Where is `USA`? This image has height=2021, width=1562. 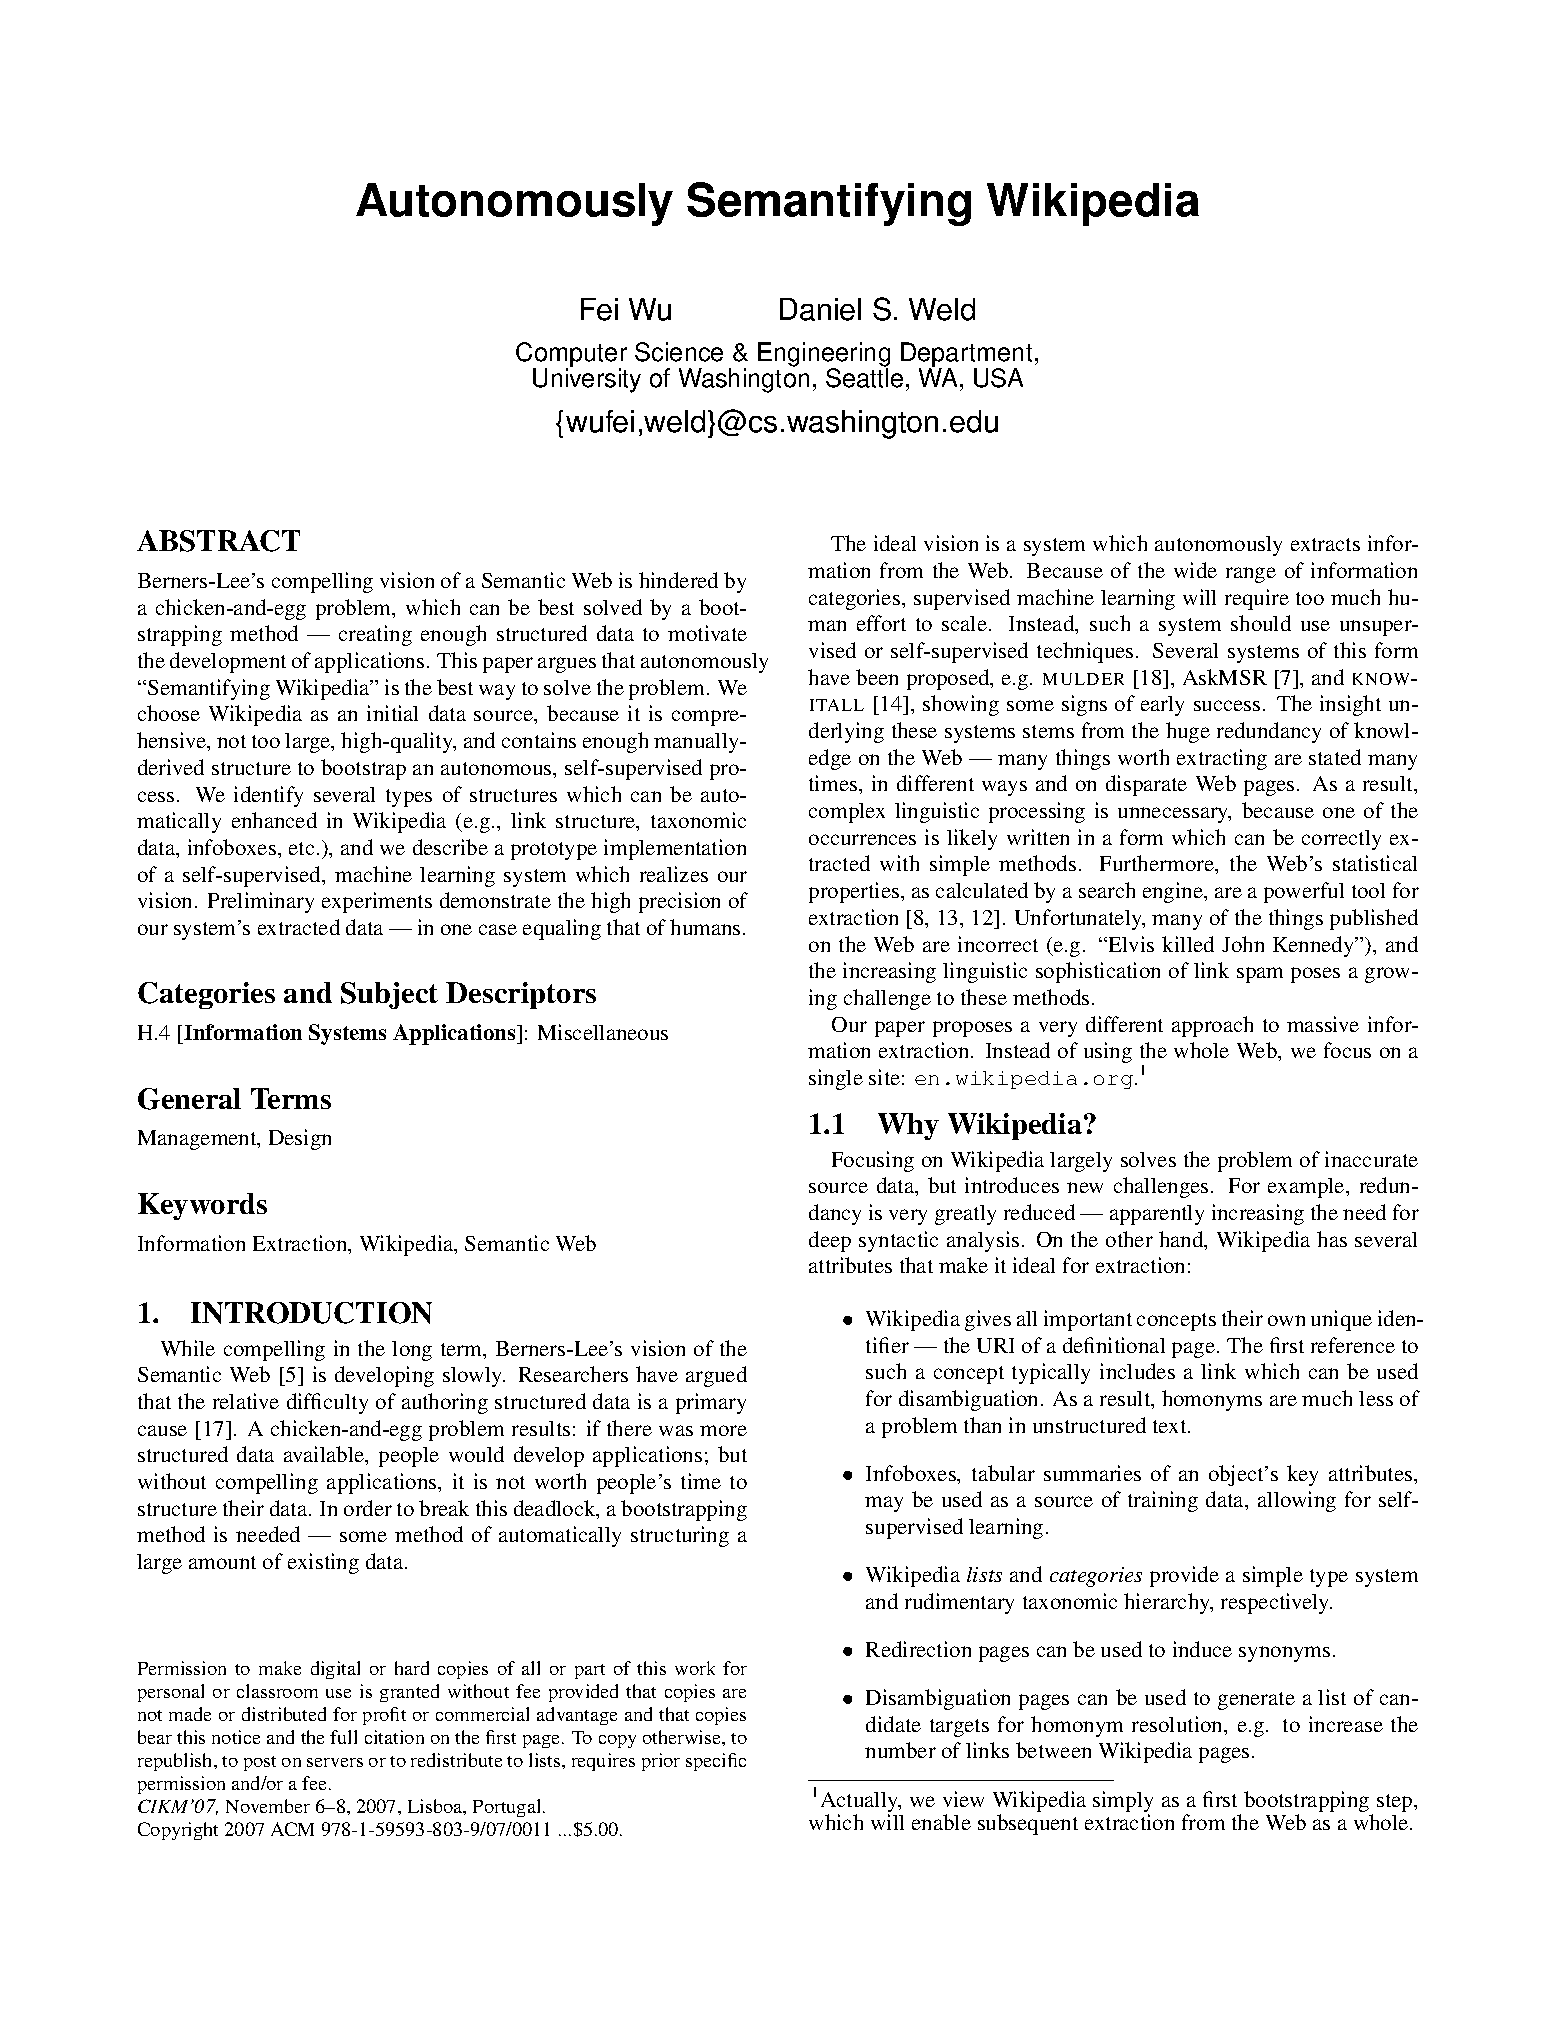
USA is located at coordinates (998, 378).
